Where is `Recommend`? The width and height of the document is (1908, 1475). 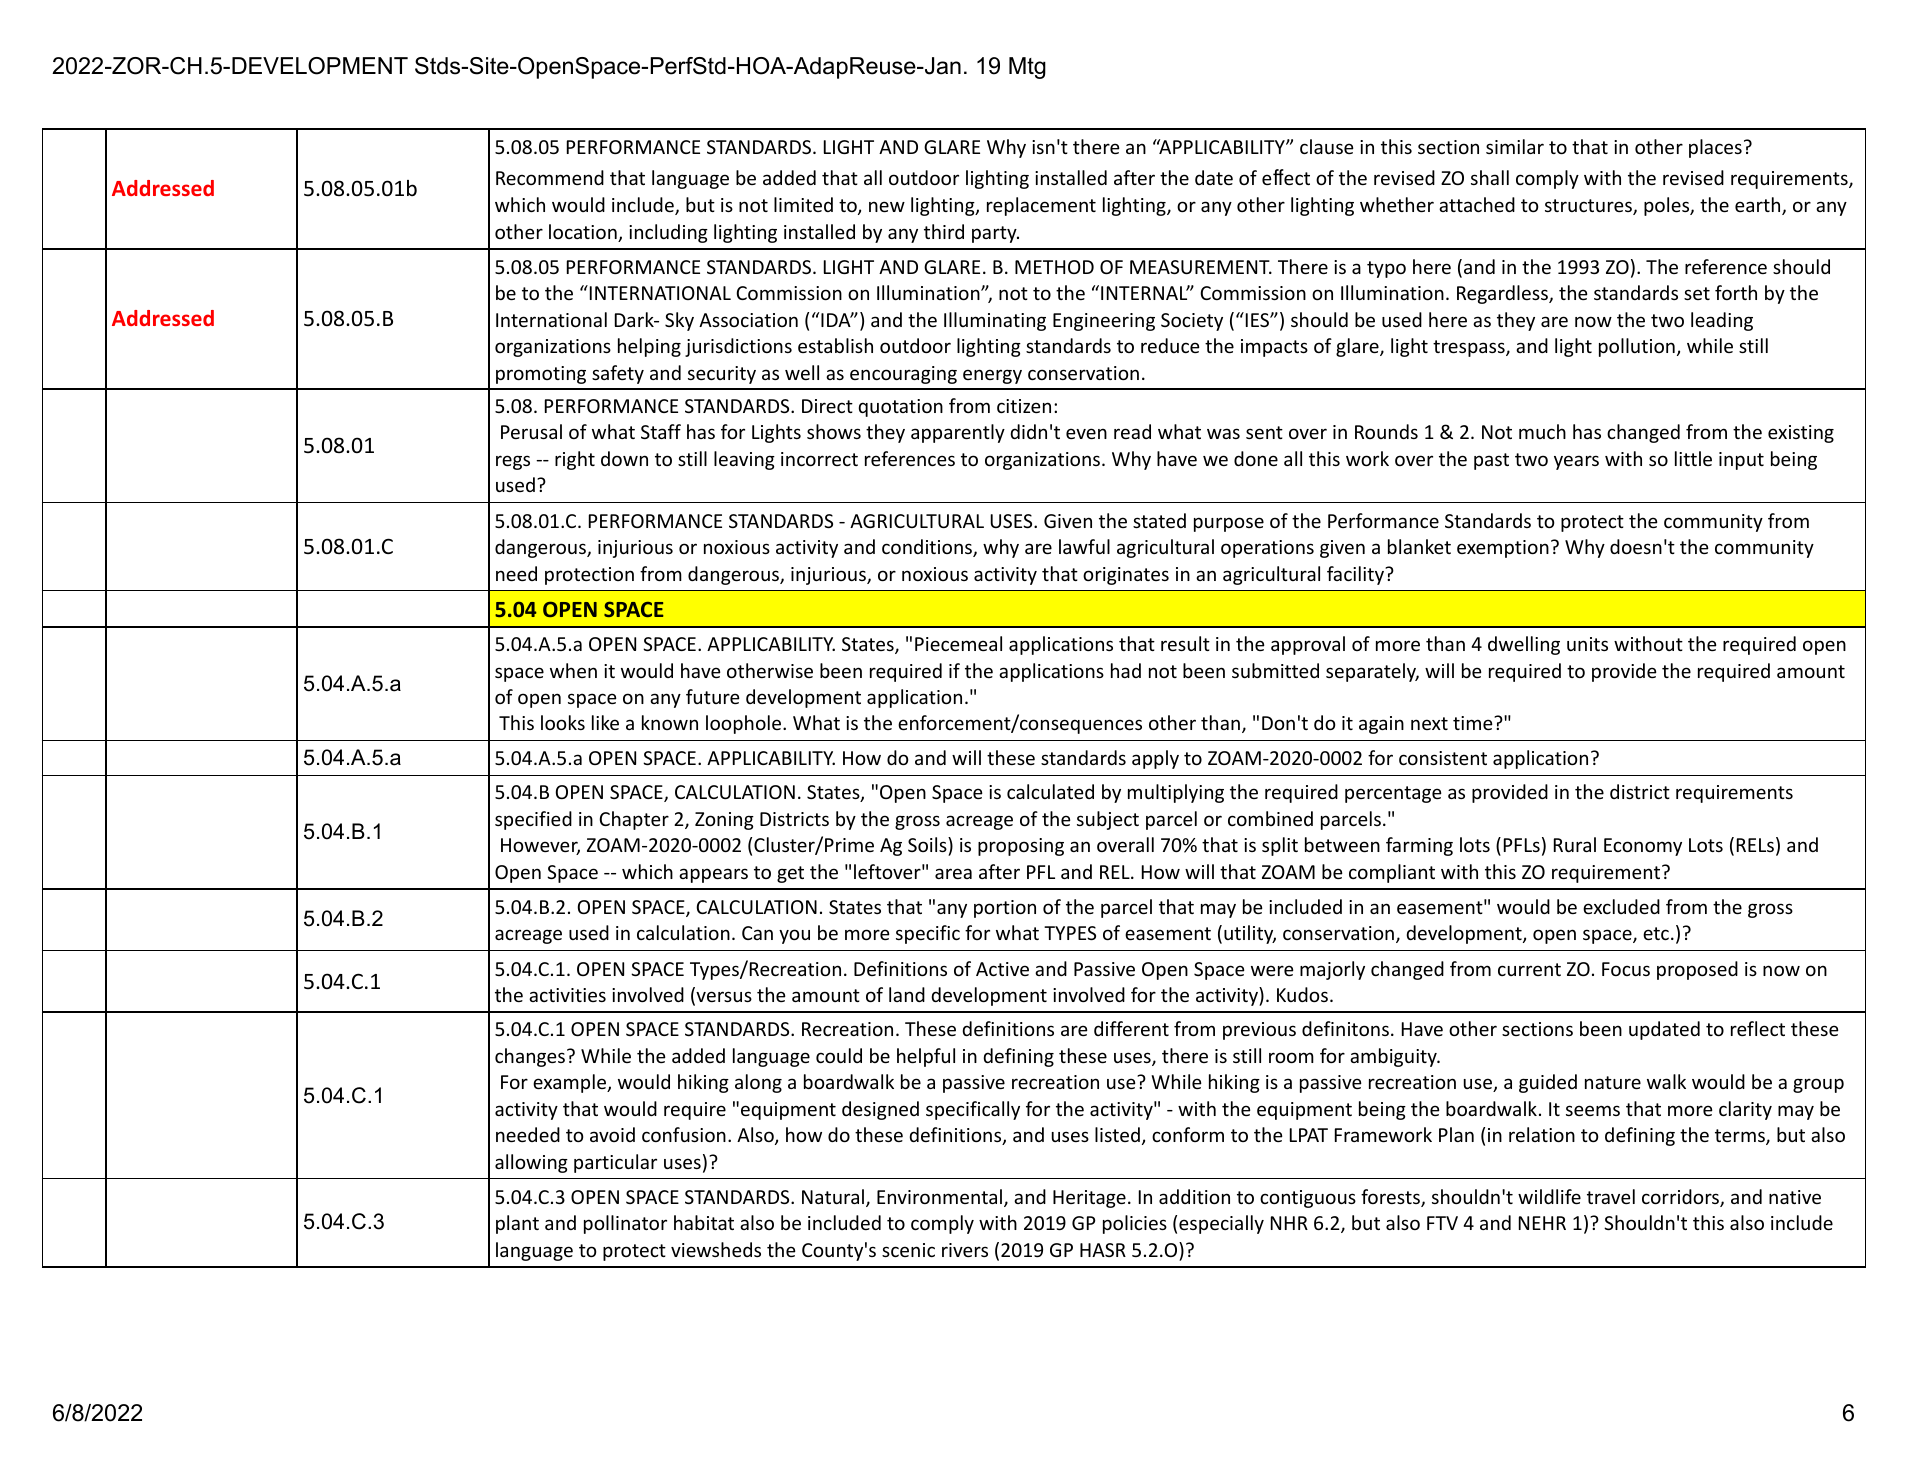
Recommend is located at coordinates (550, 177).
